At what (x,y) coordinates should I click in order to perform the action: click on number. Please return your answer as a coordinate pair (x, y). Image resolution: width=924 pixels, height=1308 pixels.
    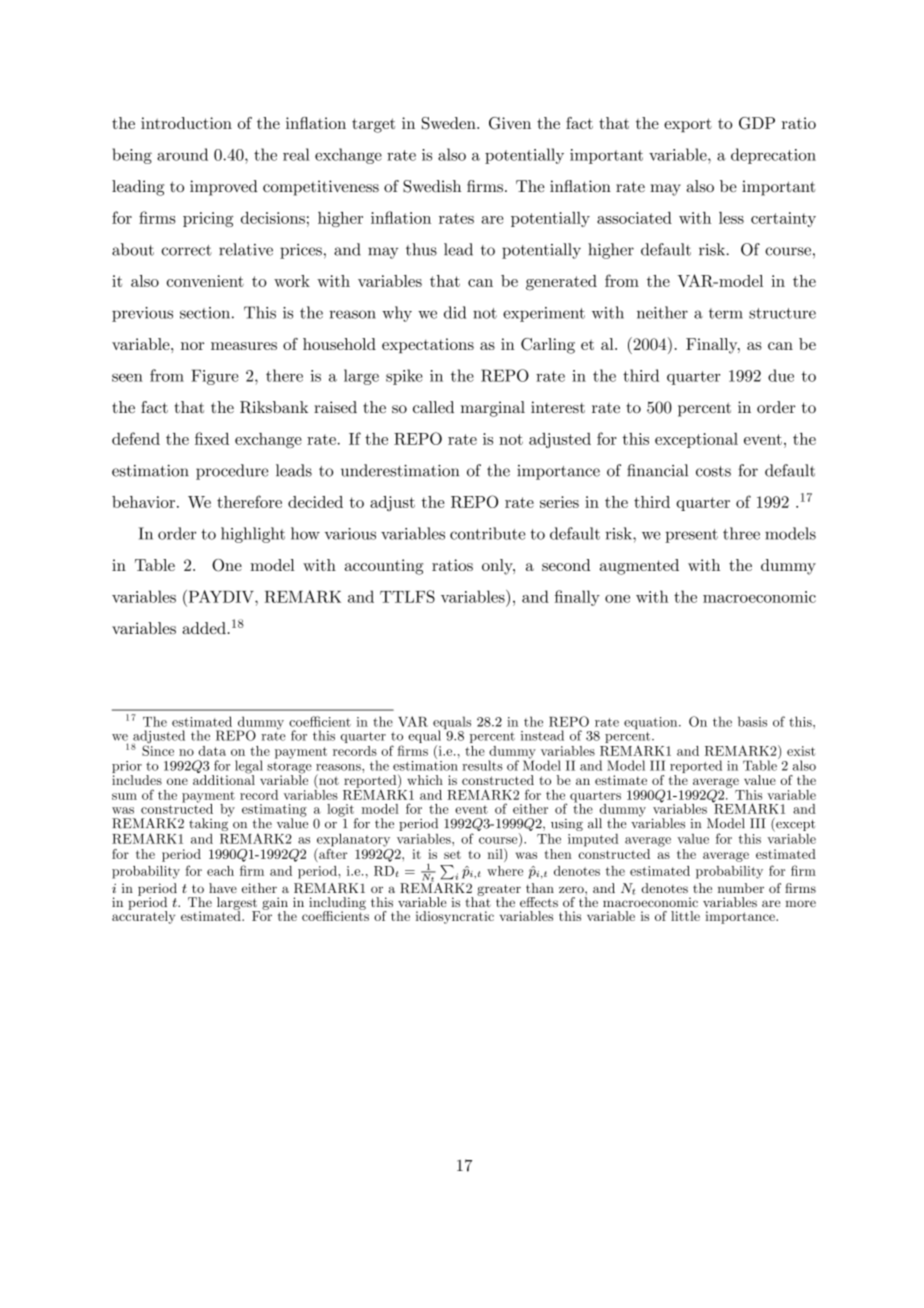
    Looking at the image, I should click on (741, 888).
